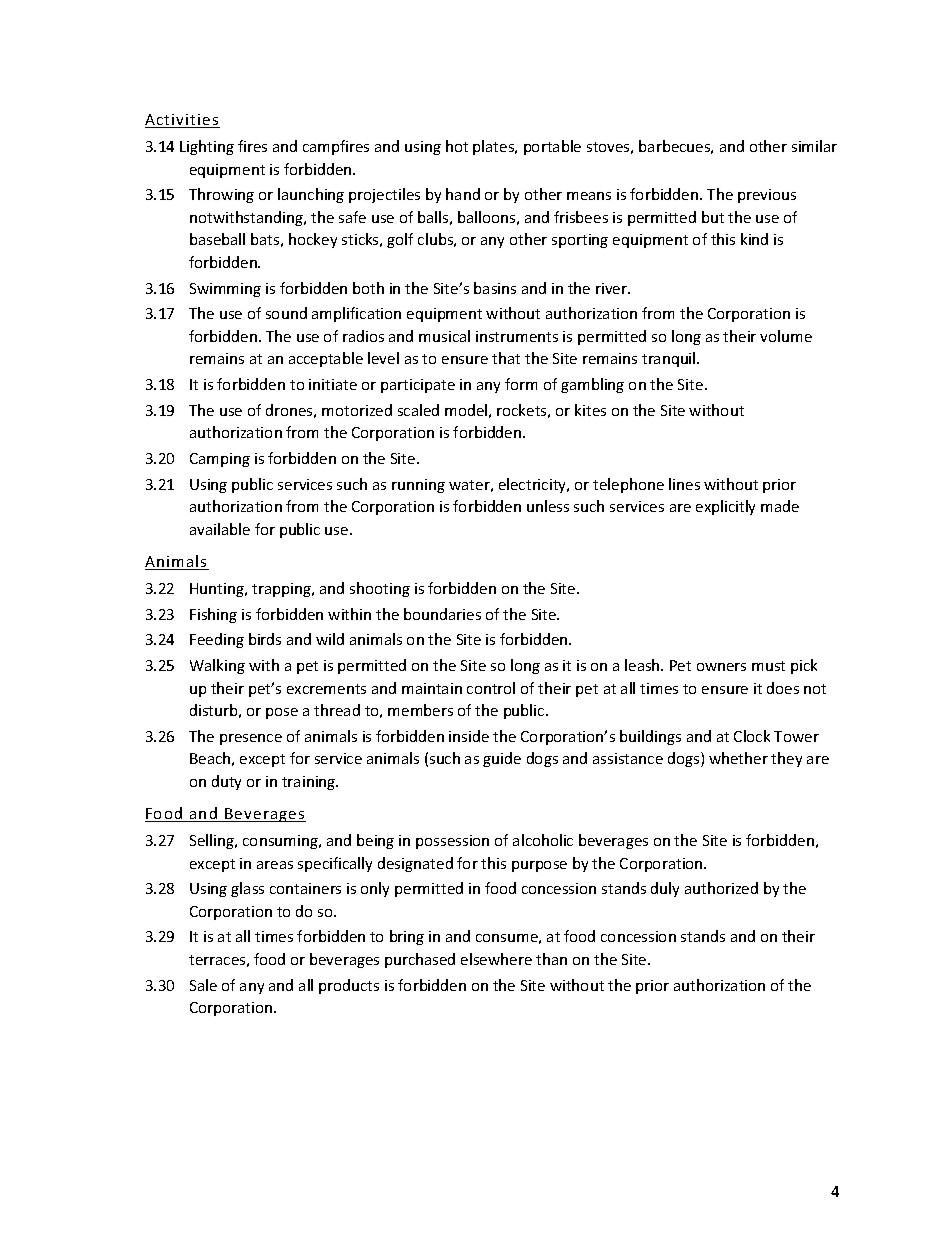 This image has width=952, height=1233. What do you see at coordinates (548, 506) in the image?
I see `unless` at bounding box center [548, 506].
